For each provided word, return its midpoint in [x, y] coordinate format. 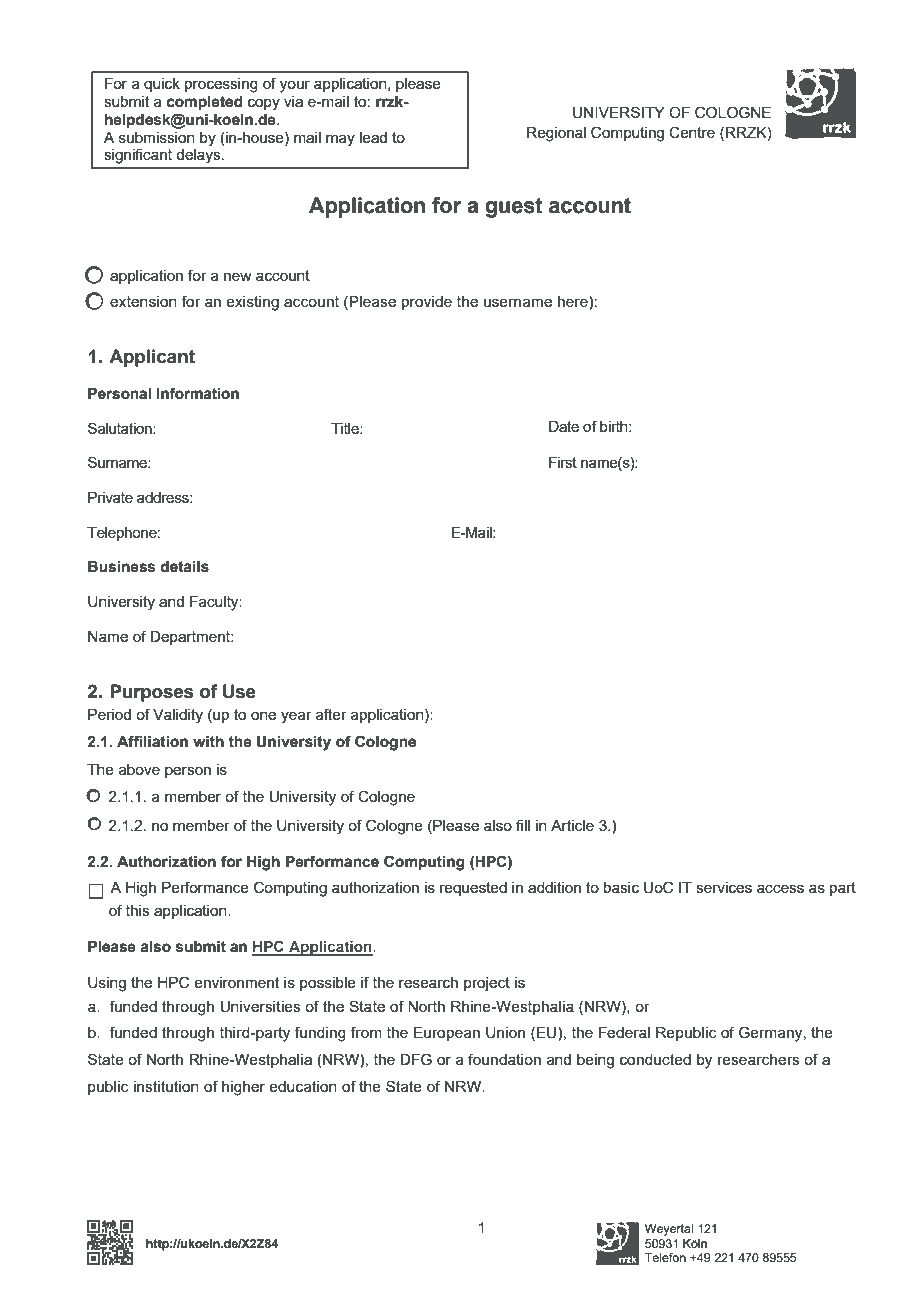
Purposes [152, 693]
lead [373, 137]
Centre [692, 132]
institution [166, 1086]
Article [572, 825]
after [331, 714]
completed [205, 103]
